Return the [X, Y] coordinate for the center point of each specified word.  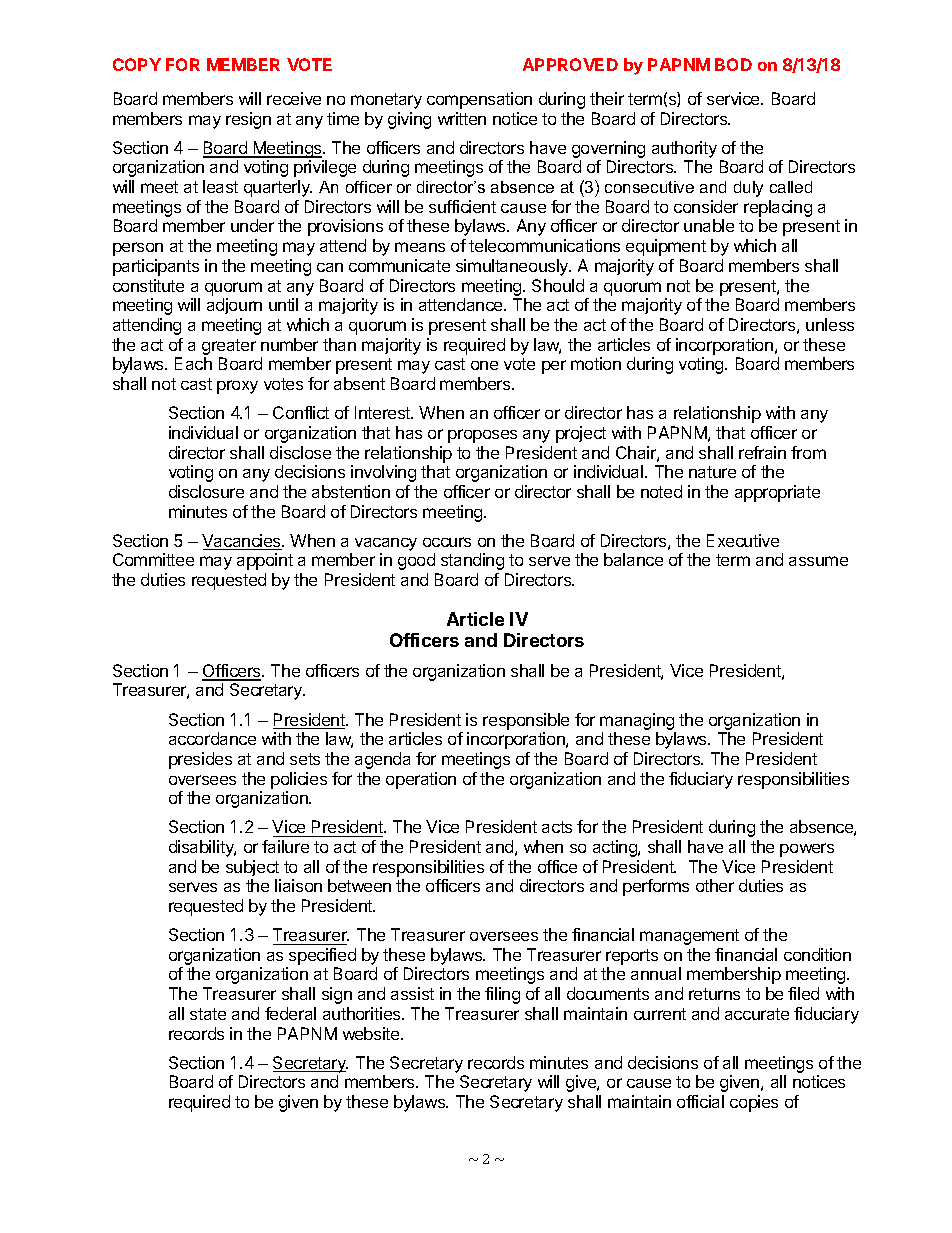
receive [294, 98]
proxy [237, 387]
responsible [526, 721]
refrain [762, 452]
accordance [212, 738]
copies [754, 1103]
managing [637, 721]
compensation [479, 100]
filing [502, 995]
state [208, 1014]
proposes [482, 436]
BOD [733, 64]
